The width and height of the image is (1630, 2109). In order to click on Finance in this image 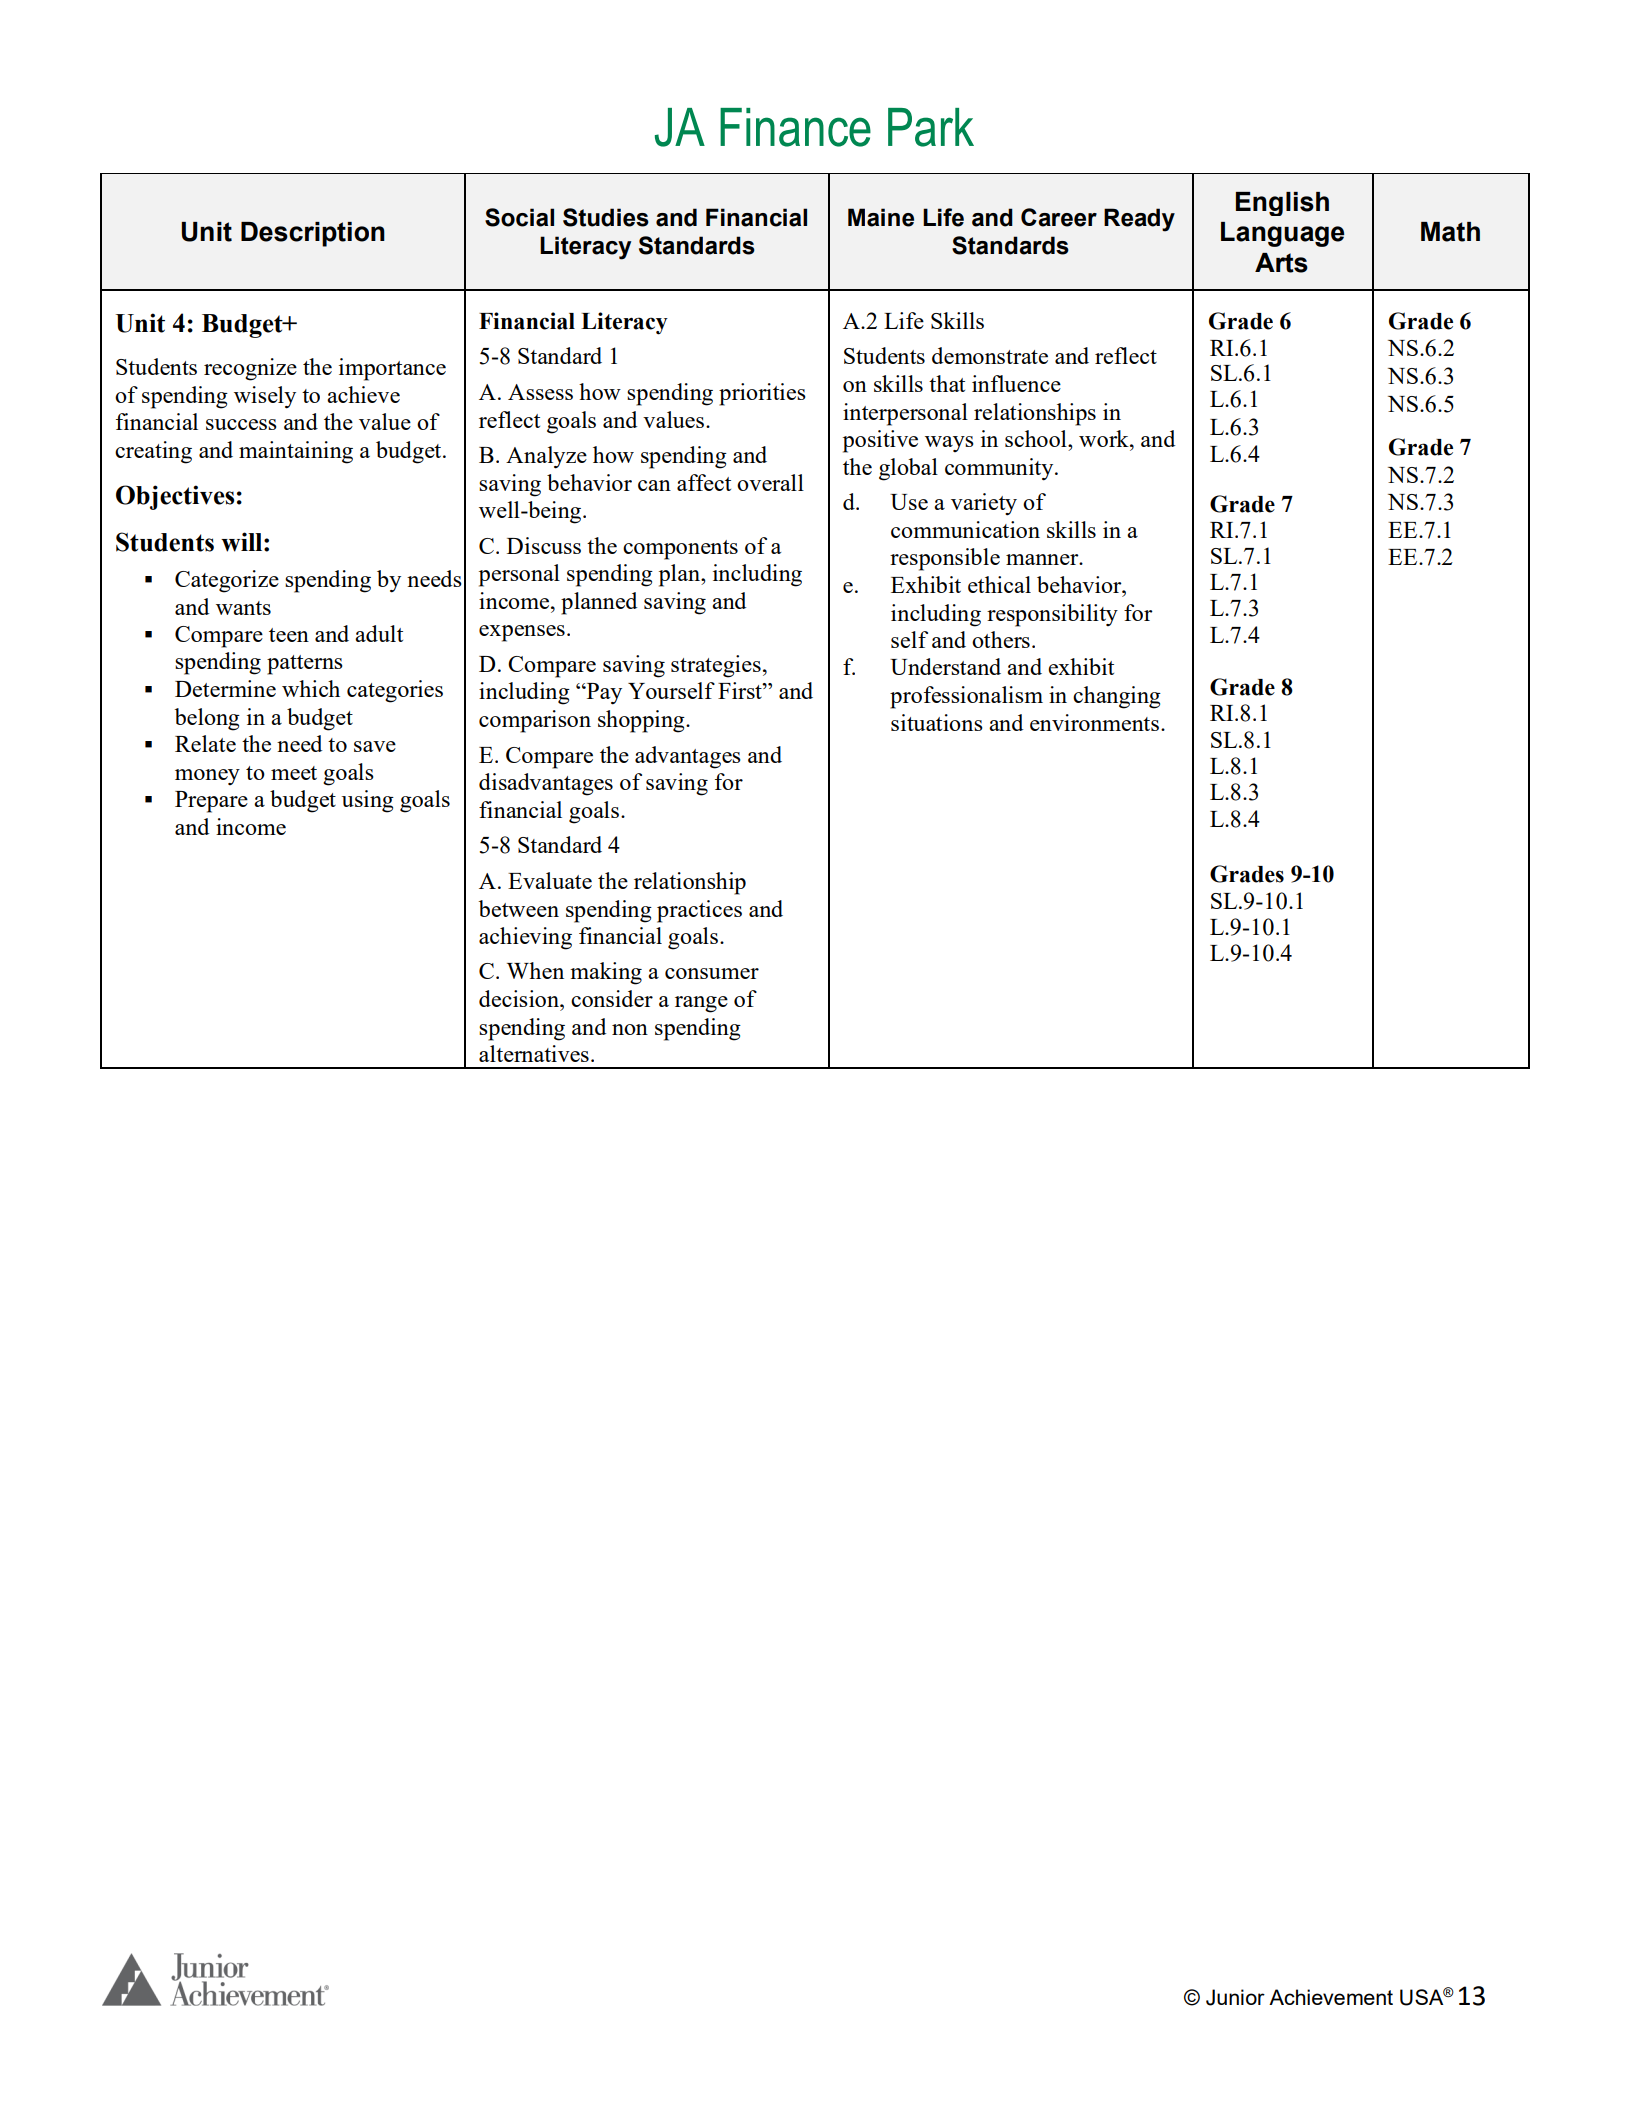, I will do `click(795, 127)`.
